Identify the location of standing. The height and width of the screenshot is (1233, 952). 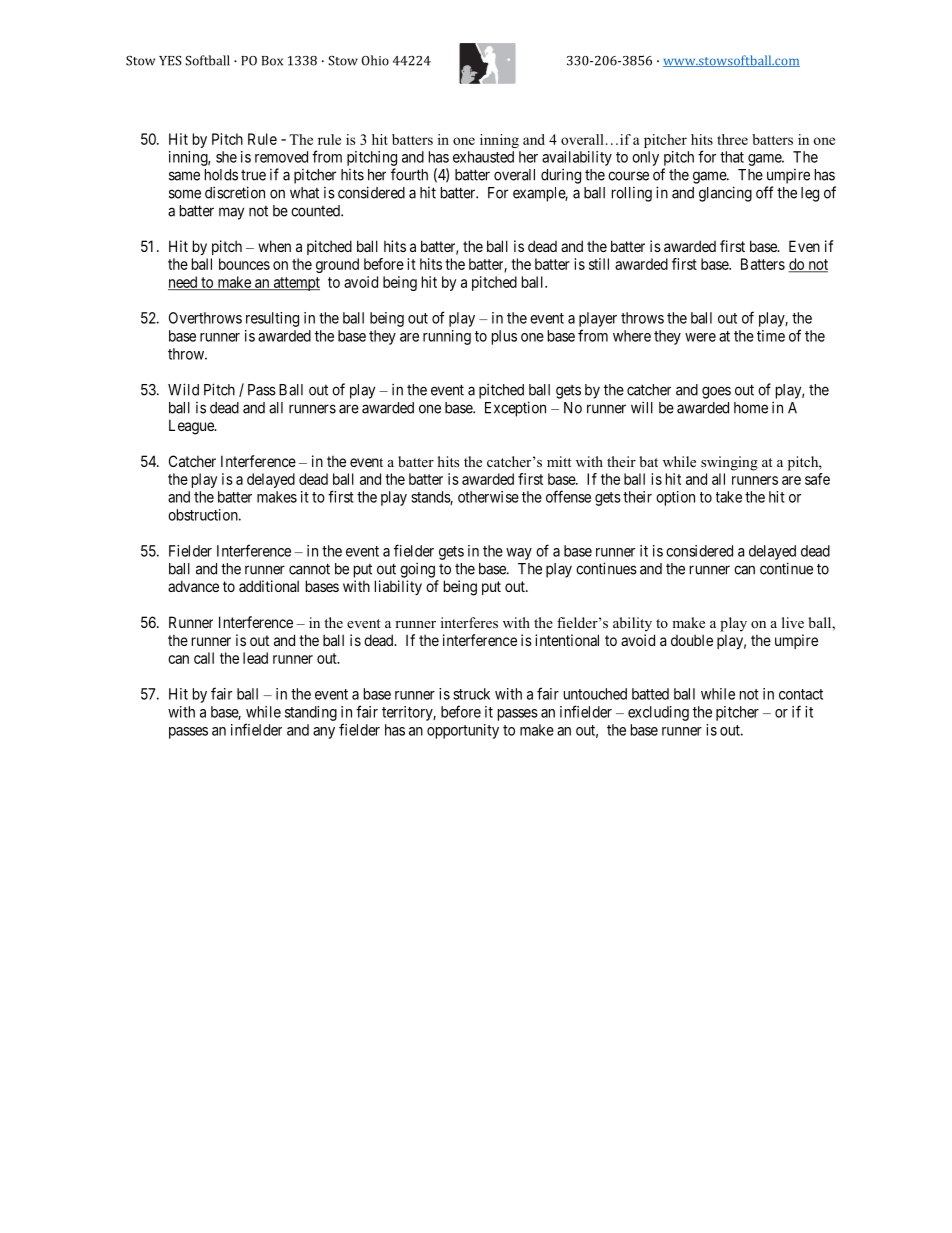
(311, 713).
